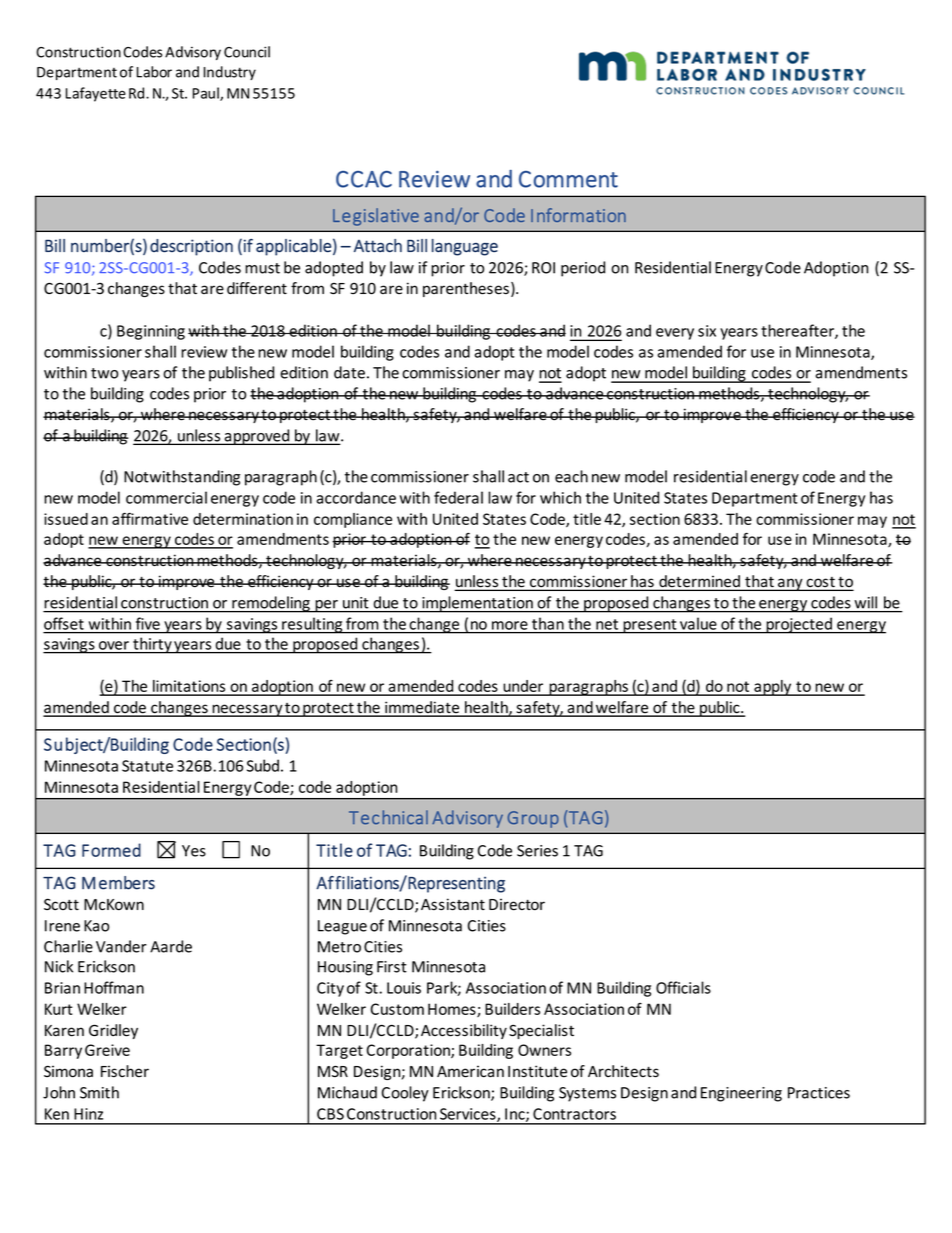 This screenshot has height=1233, width=952. What do you see at coordinates (458, 497) in the screenshot?
I see `federal` at bounding box center [458, 497].
